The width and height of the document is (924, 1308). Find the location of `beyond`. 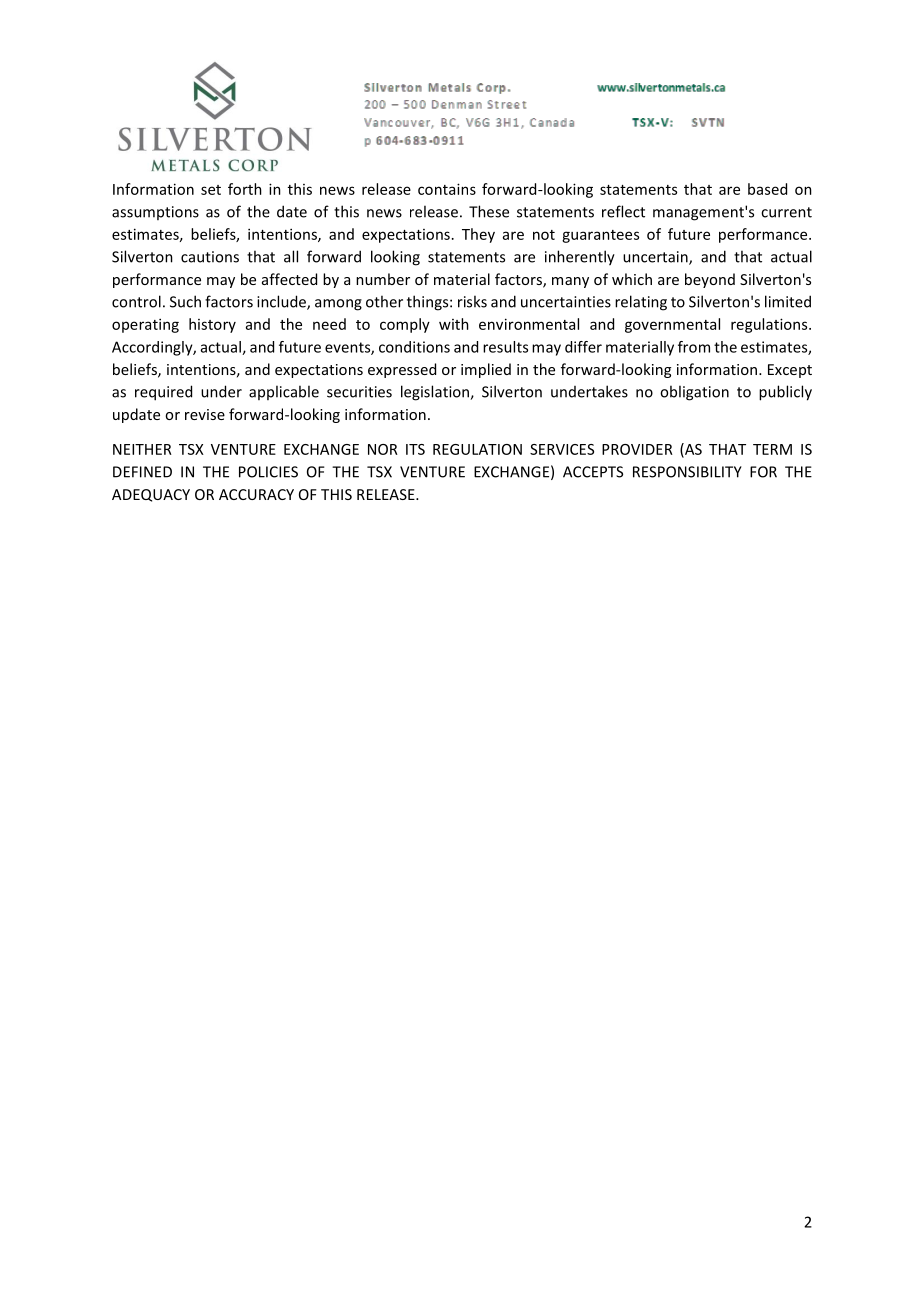

beyond is located at coordinates (710, 280).
